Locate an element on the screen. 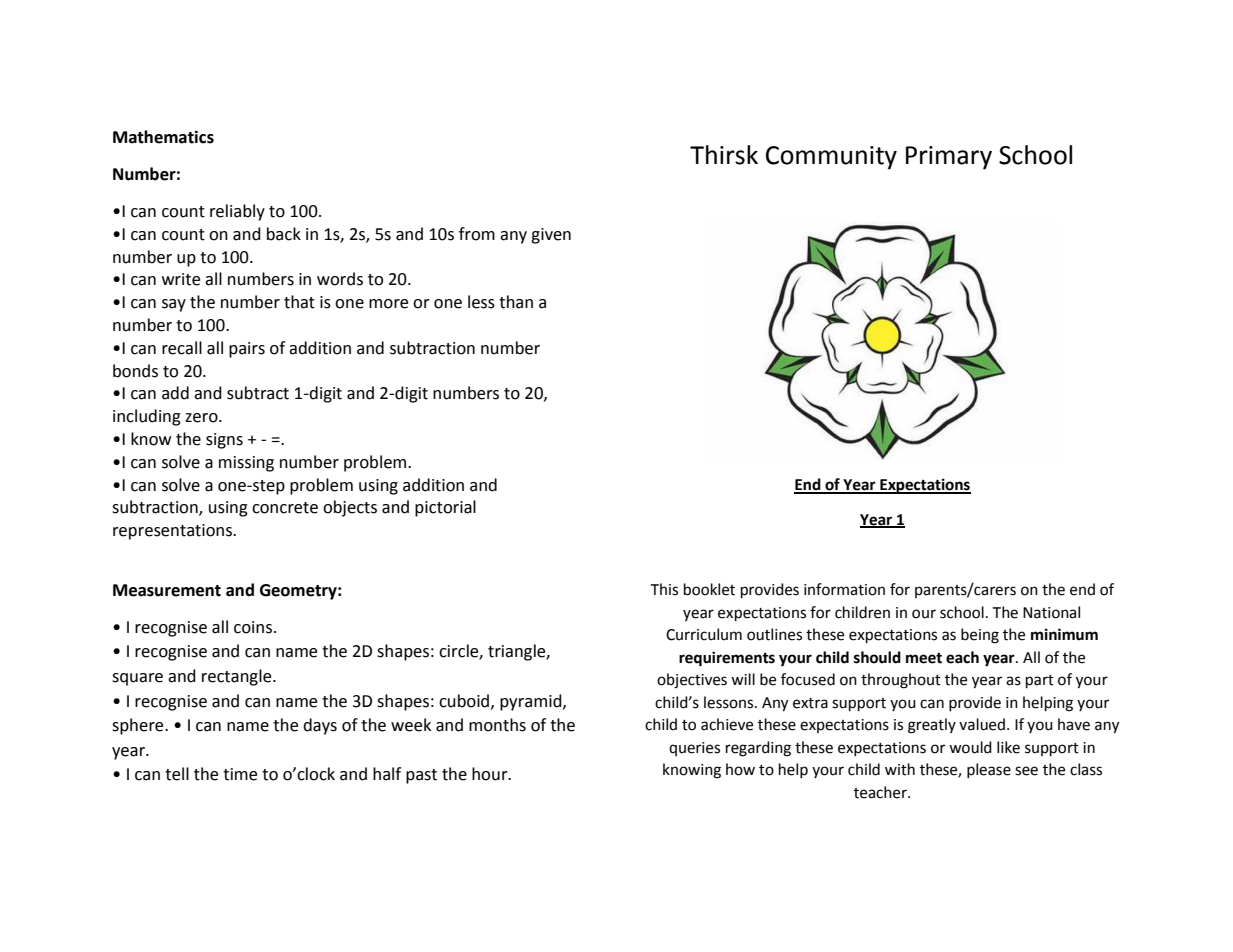 This screenshot has width=1233, height=952. queries is located at coordinates (694, 749).
